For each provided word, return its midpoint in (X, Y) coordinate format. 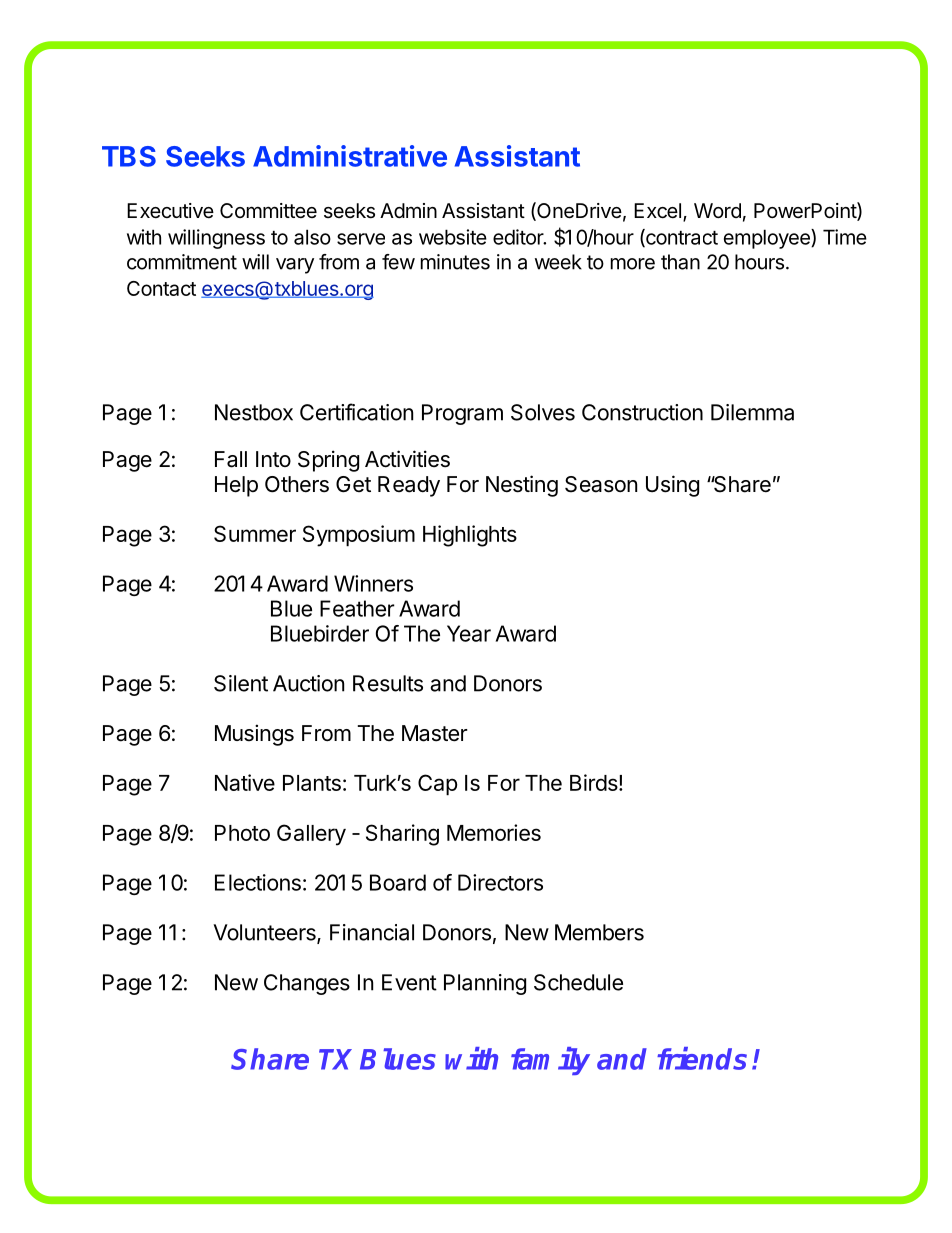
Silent (241, 683)
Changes (307, 984)
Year (469, 633)
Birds (594, 782)
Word (717, 210)
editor (519, 237)
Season (601, 484)
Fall (231, 459)
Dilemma (752, 412)
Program (462, 414)
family (550, 1061)
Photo (242, 833)
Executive (170, 210)
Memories (494, 832)
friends (702, 1058)
